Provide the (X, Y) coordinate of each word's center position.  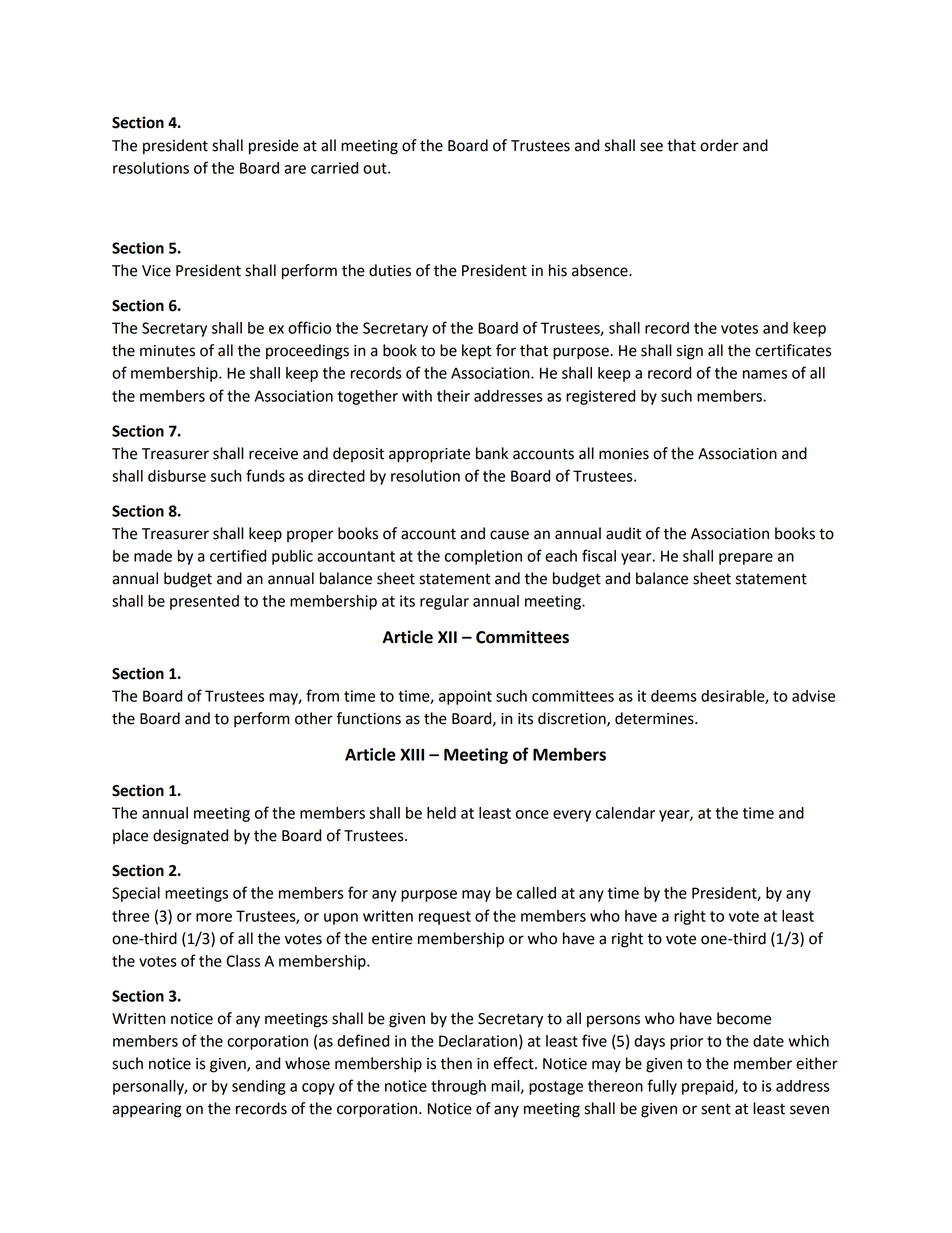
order (719, 145)
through (458, 1087)
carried (334, 168)
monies (624, 454)
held (441, 813)
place (130, 836)
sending (258, 1087)
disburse (177, 476)
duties (390, 270)
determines (655, 718)
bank (492, 453)
